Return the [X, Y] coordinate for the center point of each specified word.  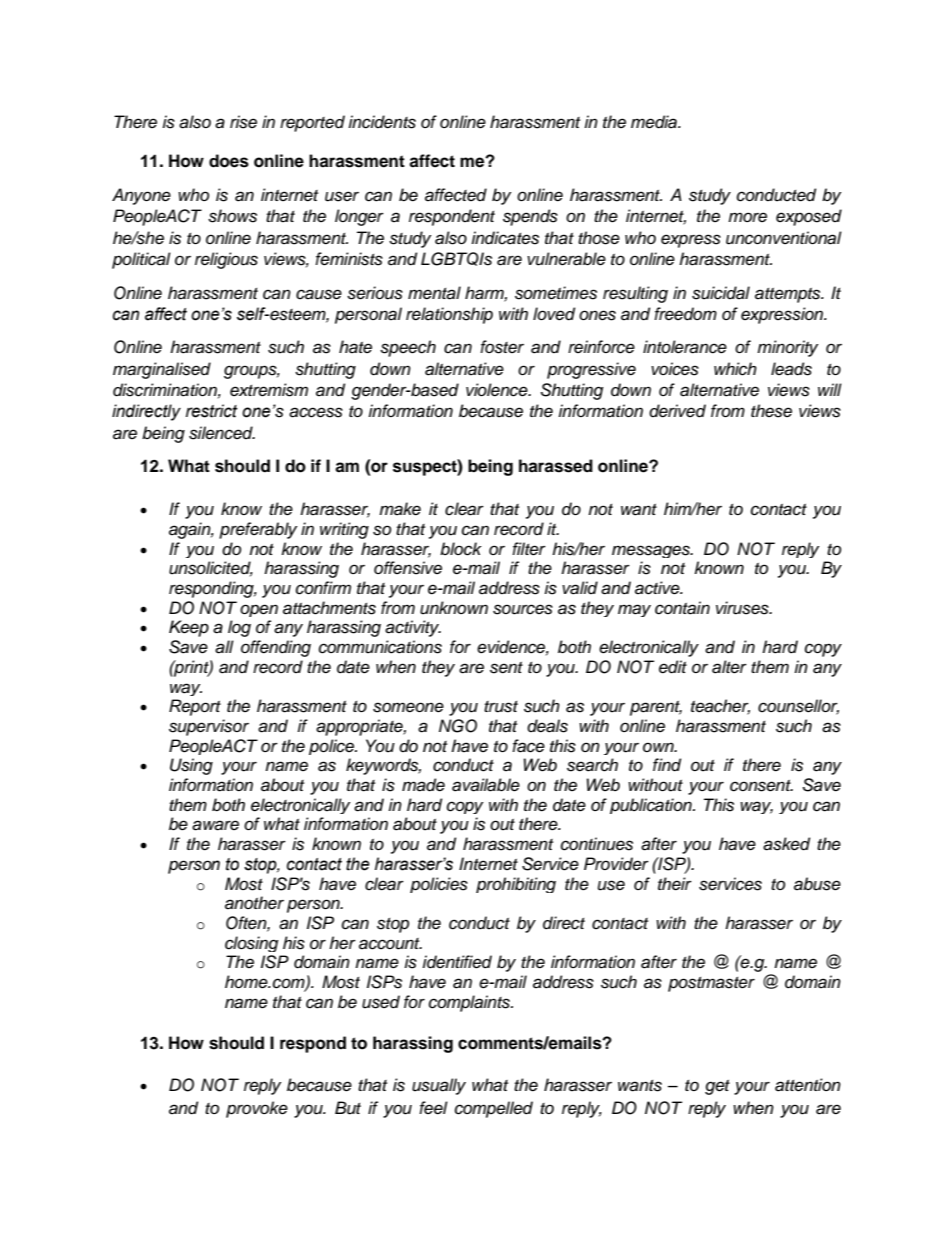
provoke [257, 1109]
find [667, 765]
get [717, 1087]
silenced [222, 433]
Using [191, 766]
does [229, 161]
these [771, 411]
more [747, 217]
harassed [556, 466]
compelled [494, 1109]
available [486, 785]
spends [530, 217]
